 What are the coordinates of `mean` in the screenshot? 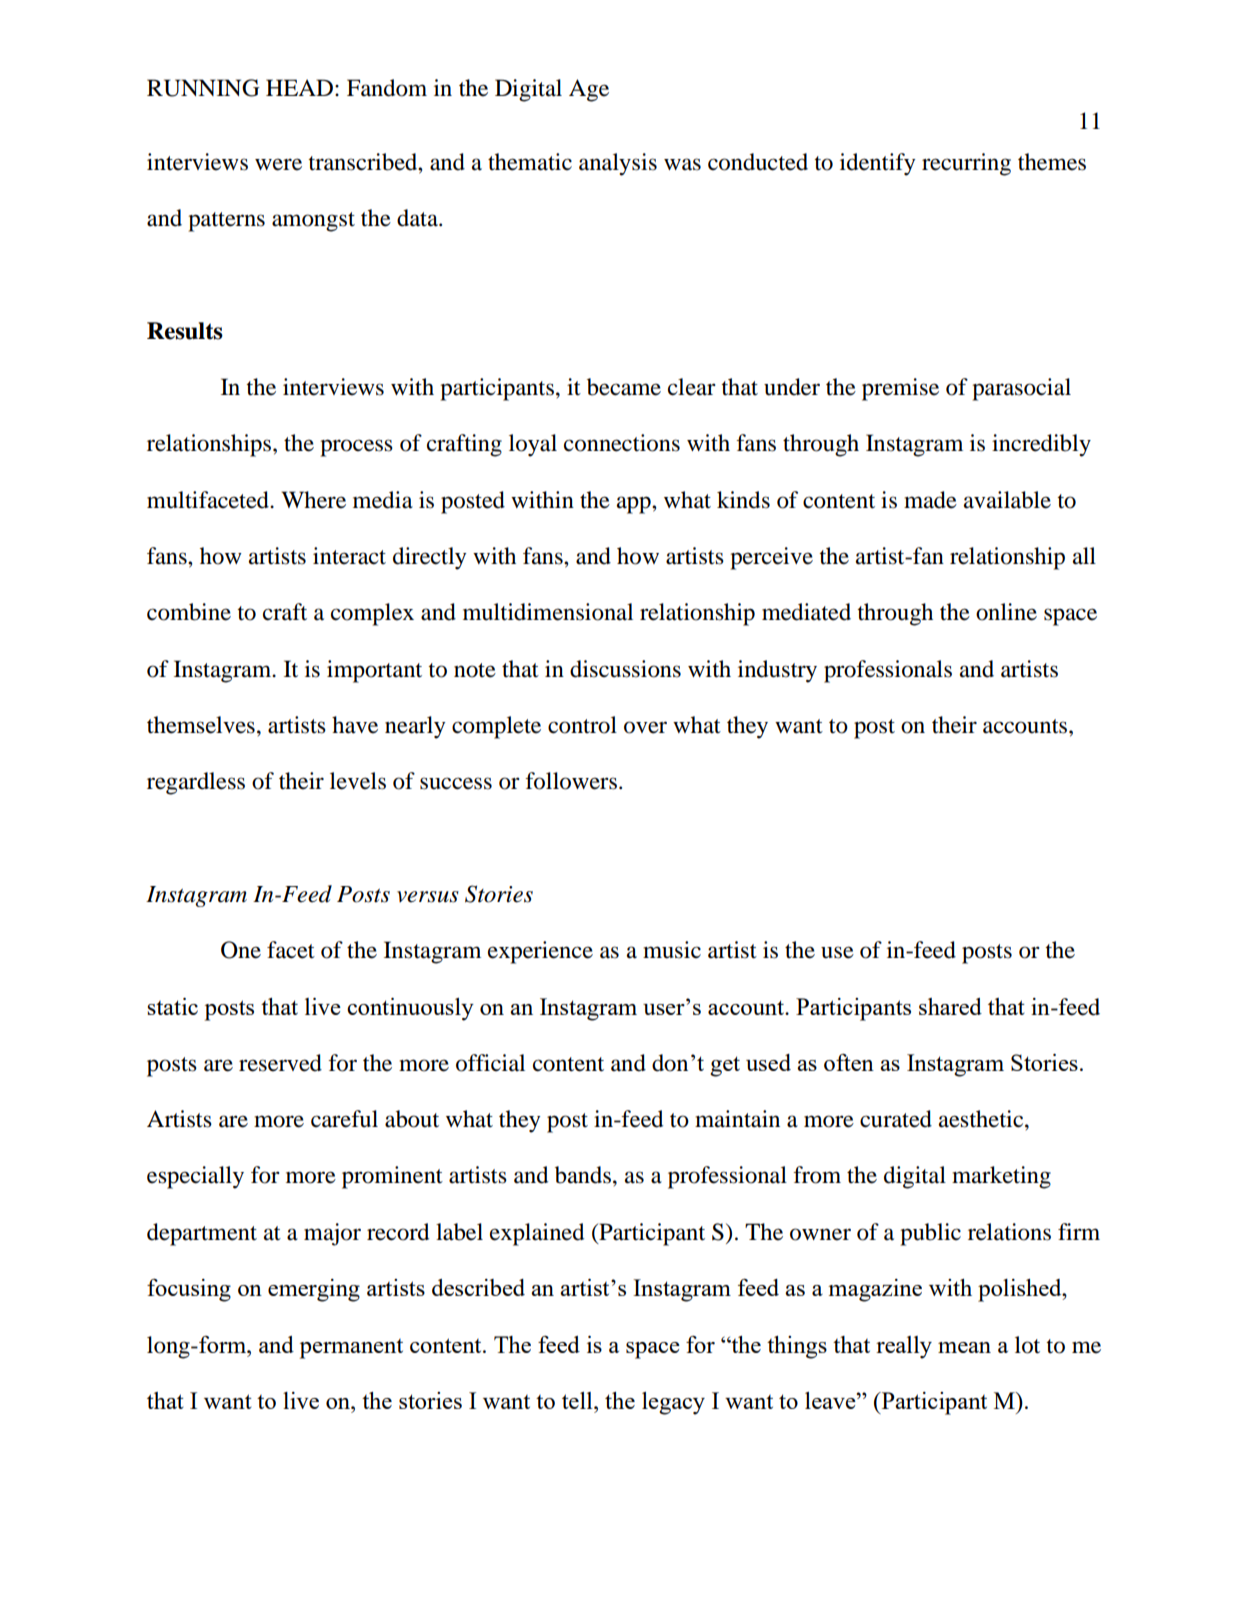 It's located at (964, 1347).
